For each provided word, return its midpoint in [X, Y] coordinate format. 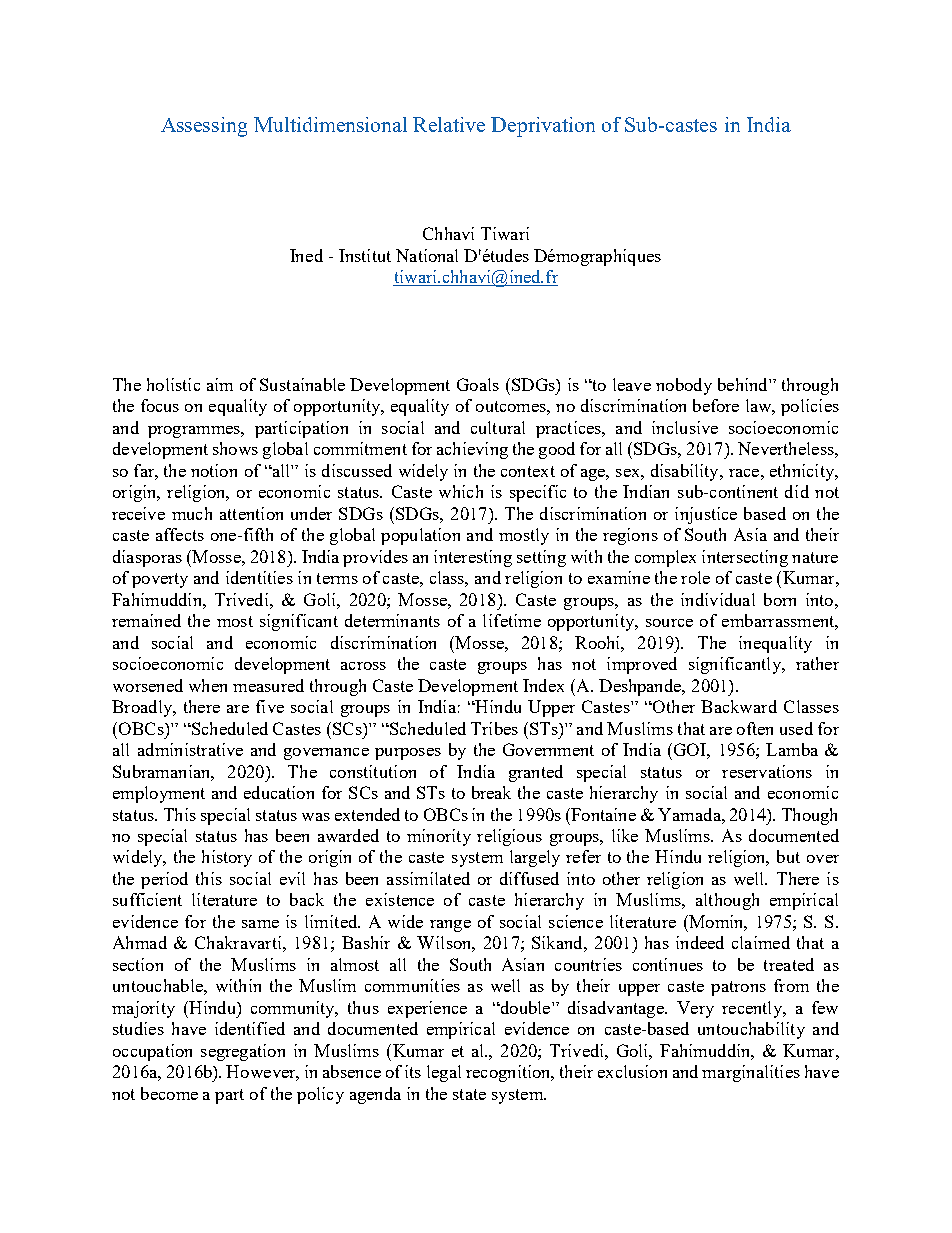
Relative [449, 124]
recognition [509, 1073]
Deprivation [543, 127]
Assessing [204, 127]
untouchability [751, 1030]
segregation [243, 1052]
